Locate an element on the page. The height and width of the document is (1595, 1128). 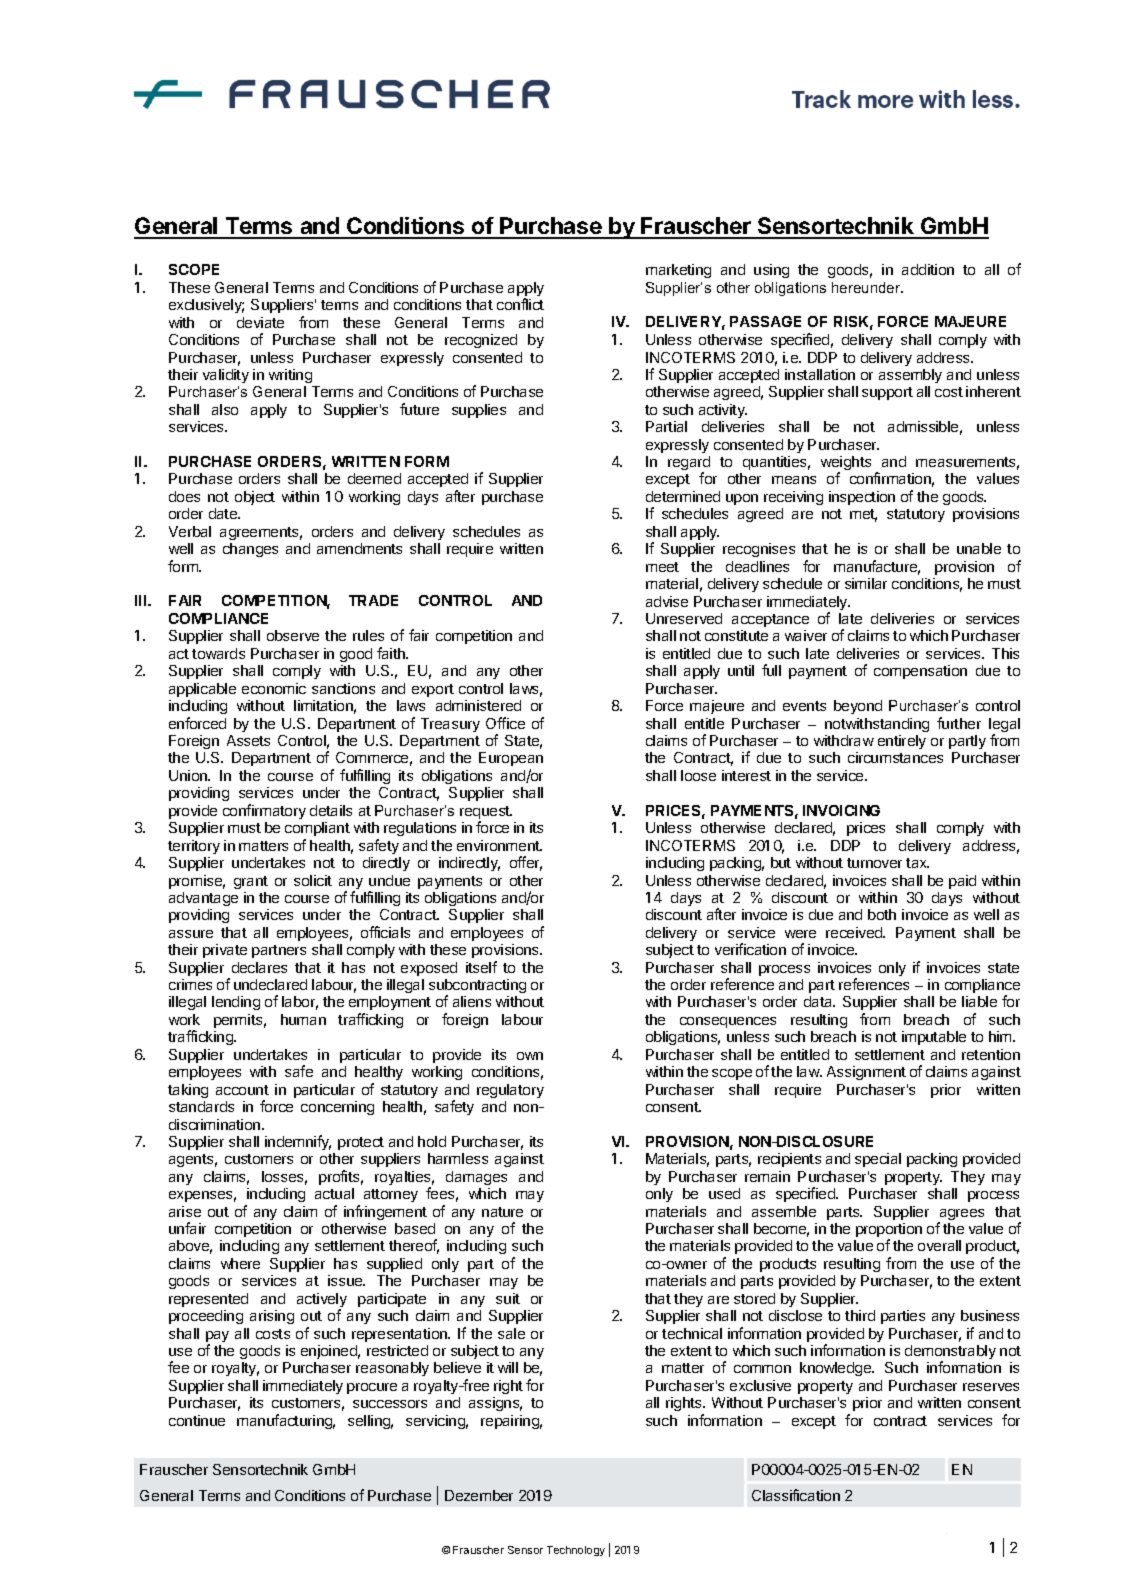
where is located at coordinates (240, 1263).
